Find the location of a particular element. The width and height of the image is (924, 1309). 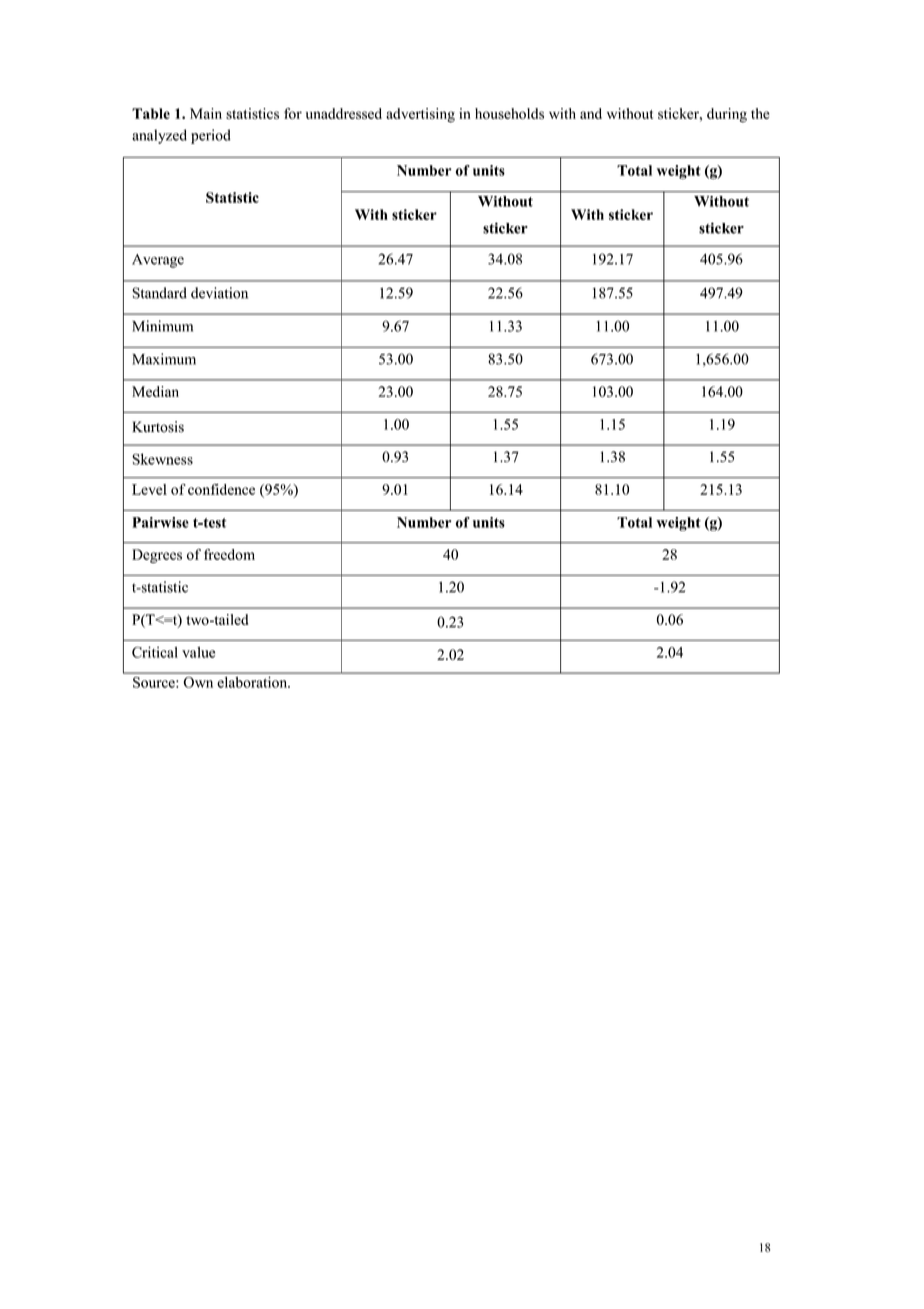

value is located at coordinates (198, 652).
